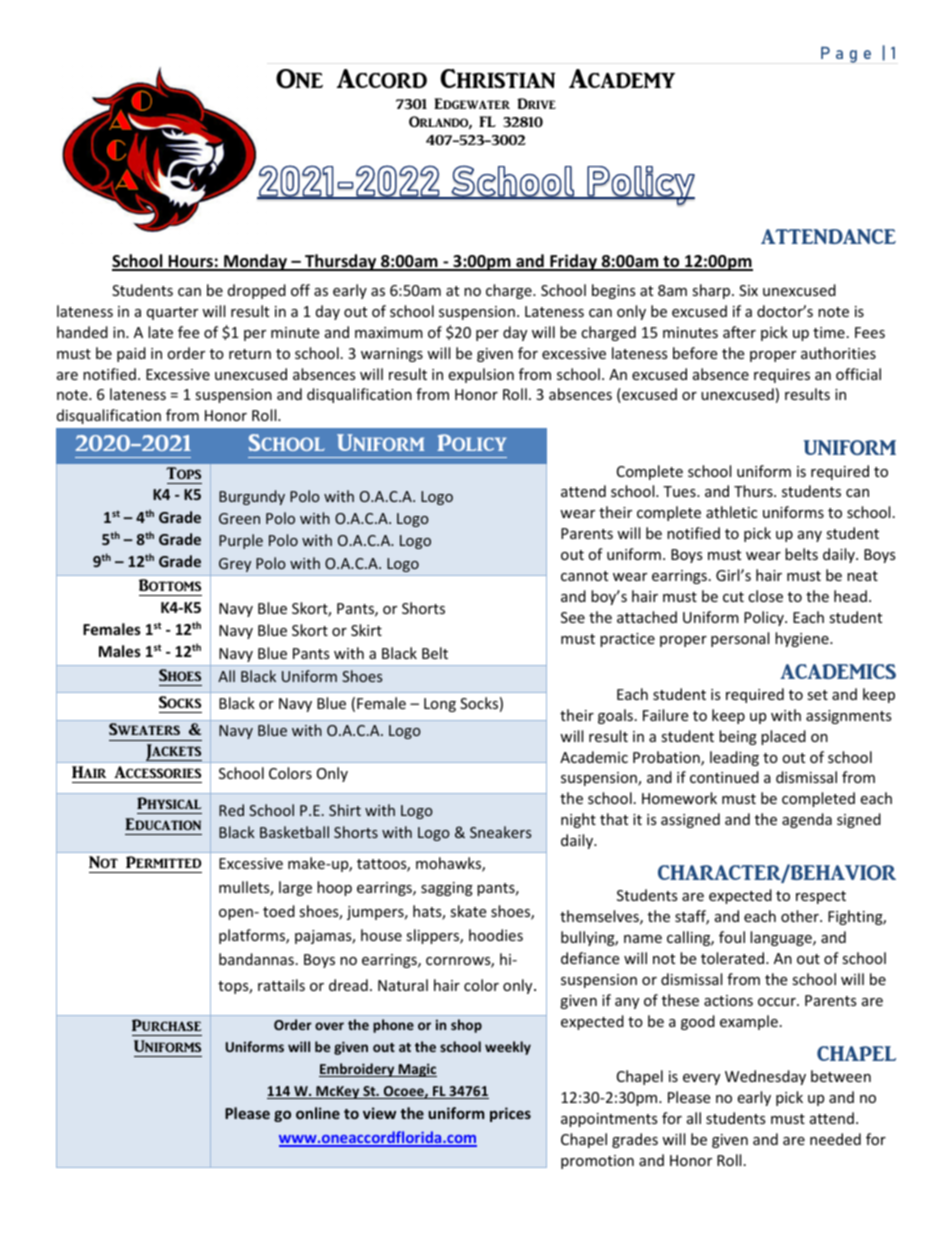 This document has width=952, height=1233. What do you see at coordinates (622, 78) in the document?
I see `Academy` at bounding box center [622, 78].
